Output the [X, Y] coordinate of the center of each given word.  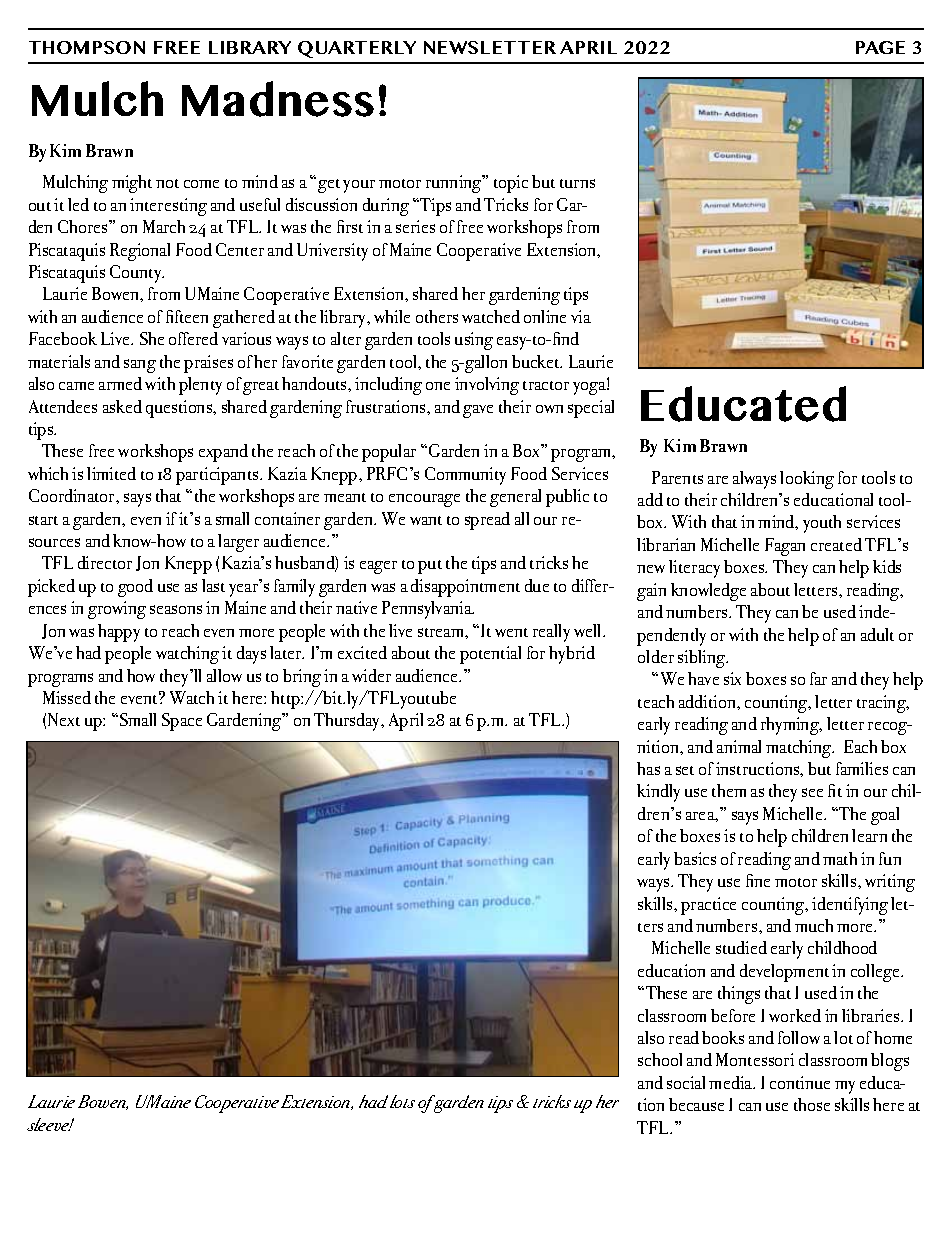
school [660, 1059]
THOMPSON [87, 47]
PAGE [880, 47]
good [135, 588]
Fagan [785, 547]
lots [402, 1101]
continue [800, 1082]
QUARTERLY [357, 49]
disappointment [465, 588]
